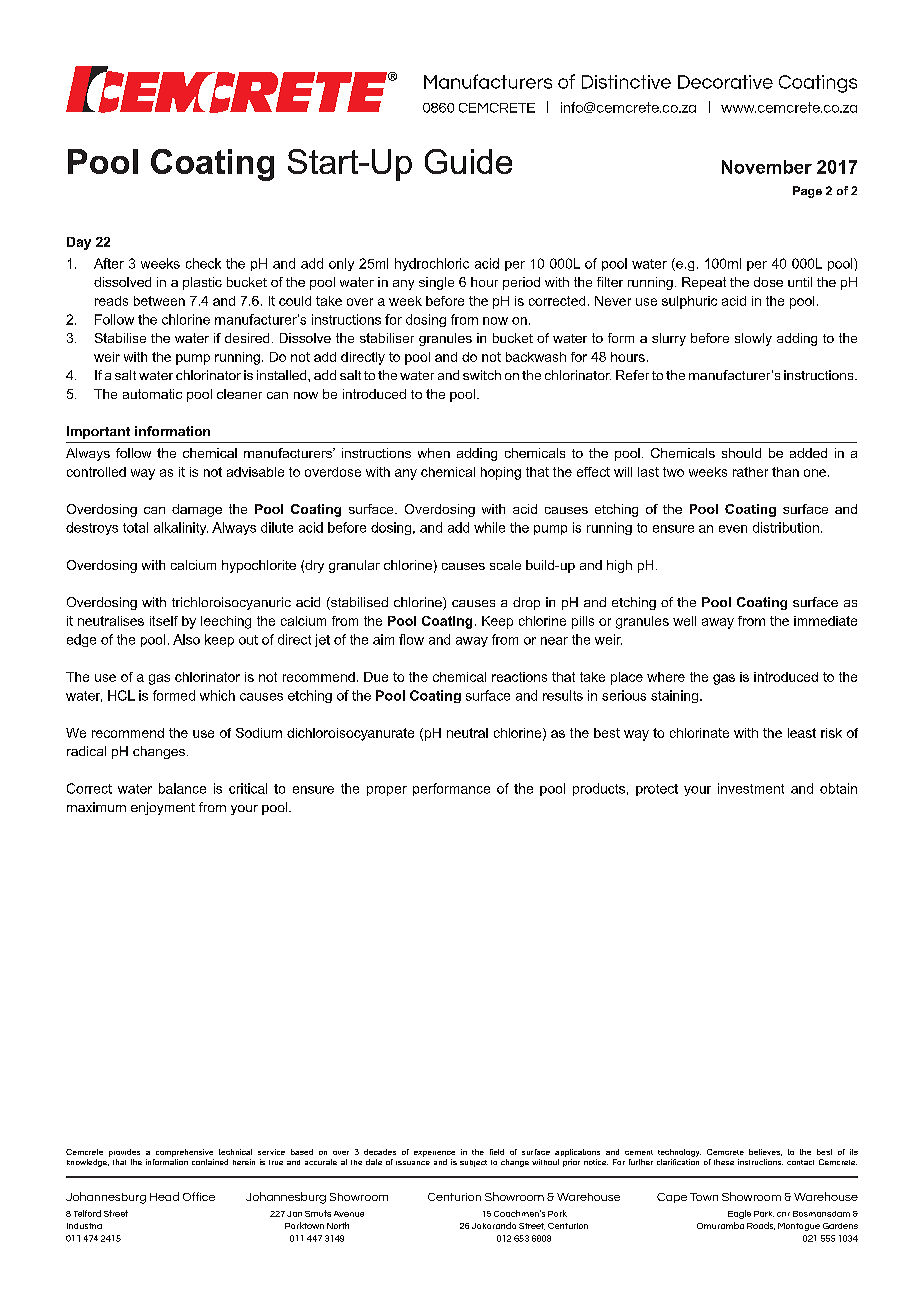 This screenshot has width=924, height=1308. What do you see at coordinates (164, 1196) in the screenshot?
I see `Head` at bounding box center [164, 1196].
